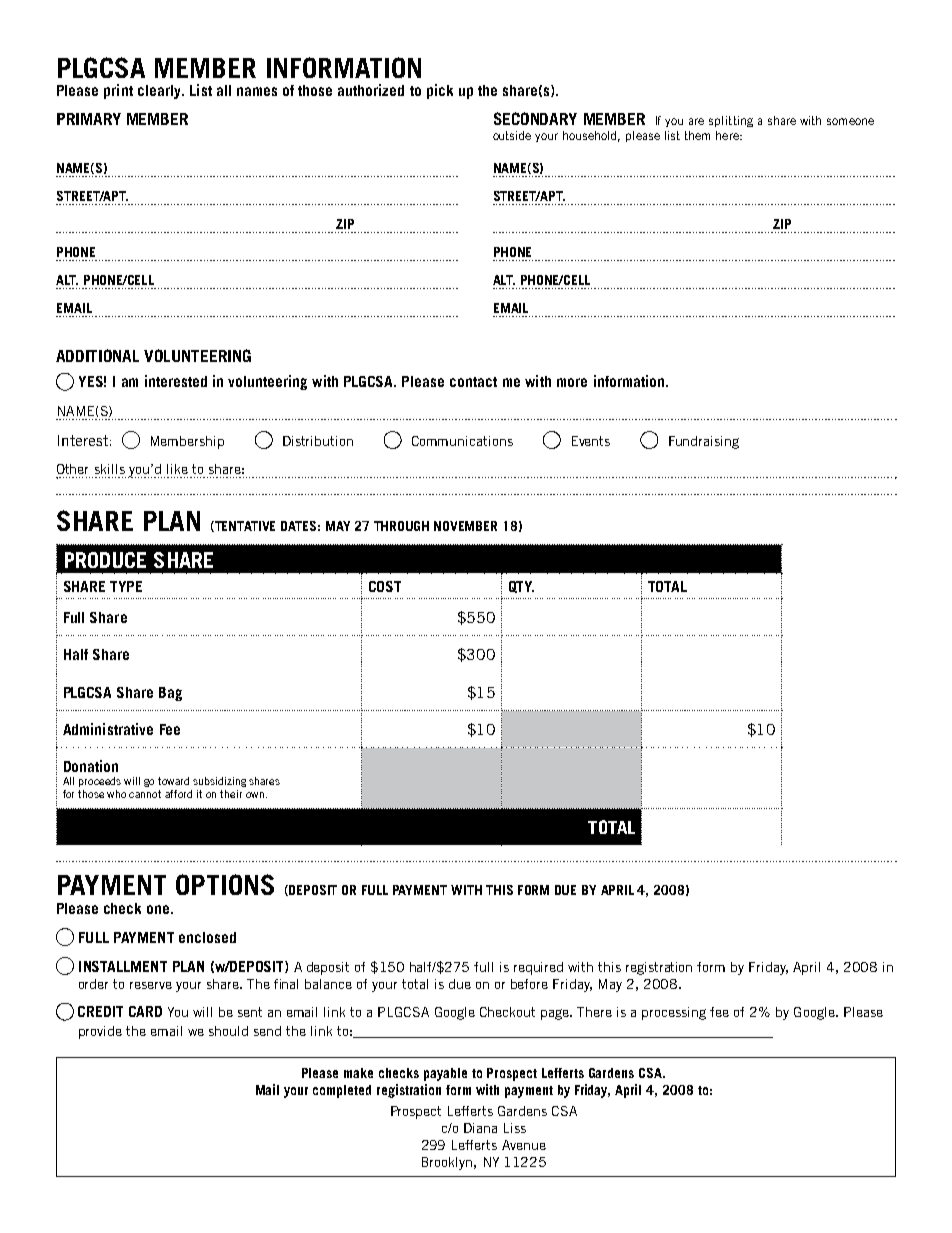 This screenshot has width=952, height=1233. Describe the element at coordinates (100, 1032) in the screenshot. I see `provide` at that location.
